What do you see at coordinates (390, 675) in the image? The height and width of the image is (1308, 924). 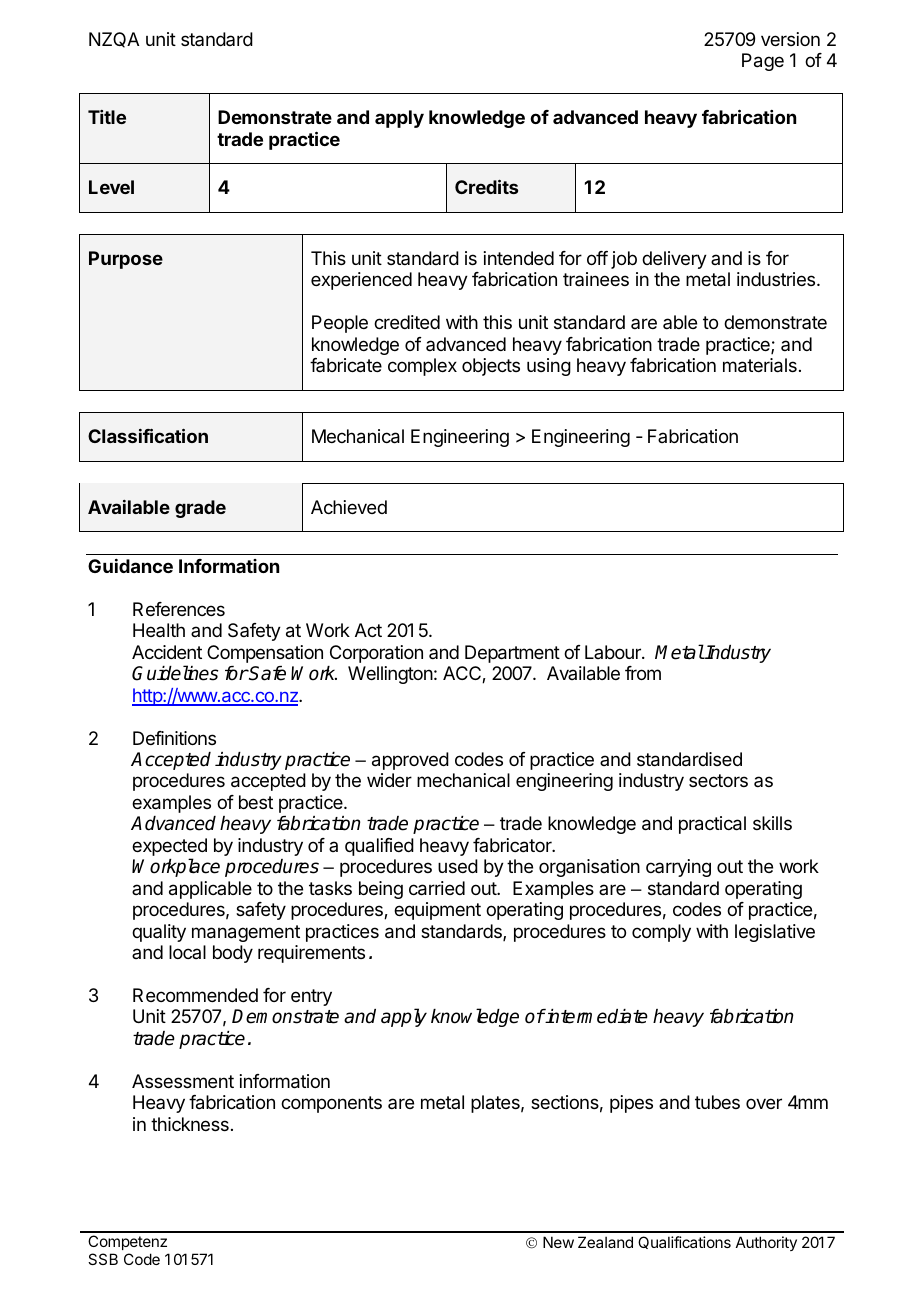 I see `Wellington` at bounding box center [390, 675].
